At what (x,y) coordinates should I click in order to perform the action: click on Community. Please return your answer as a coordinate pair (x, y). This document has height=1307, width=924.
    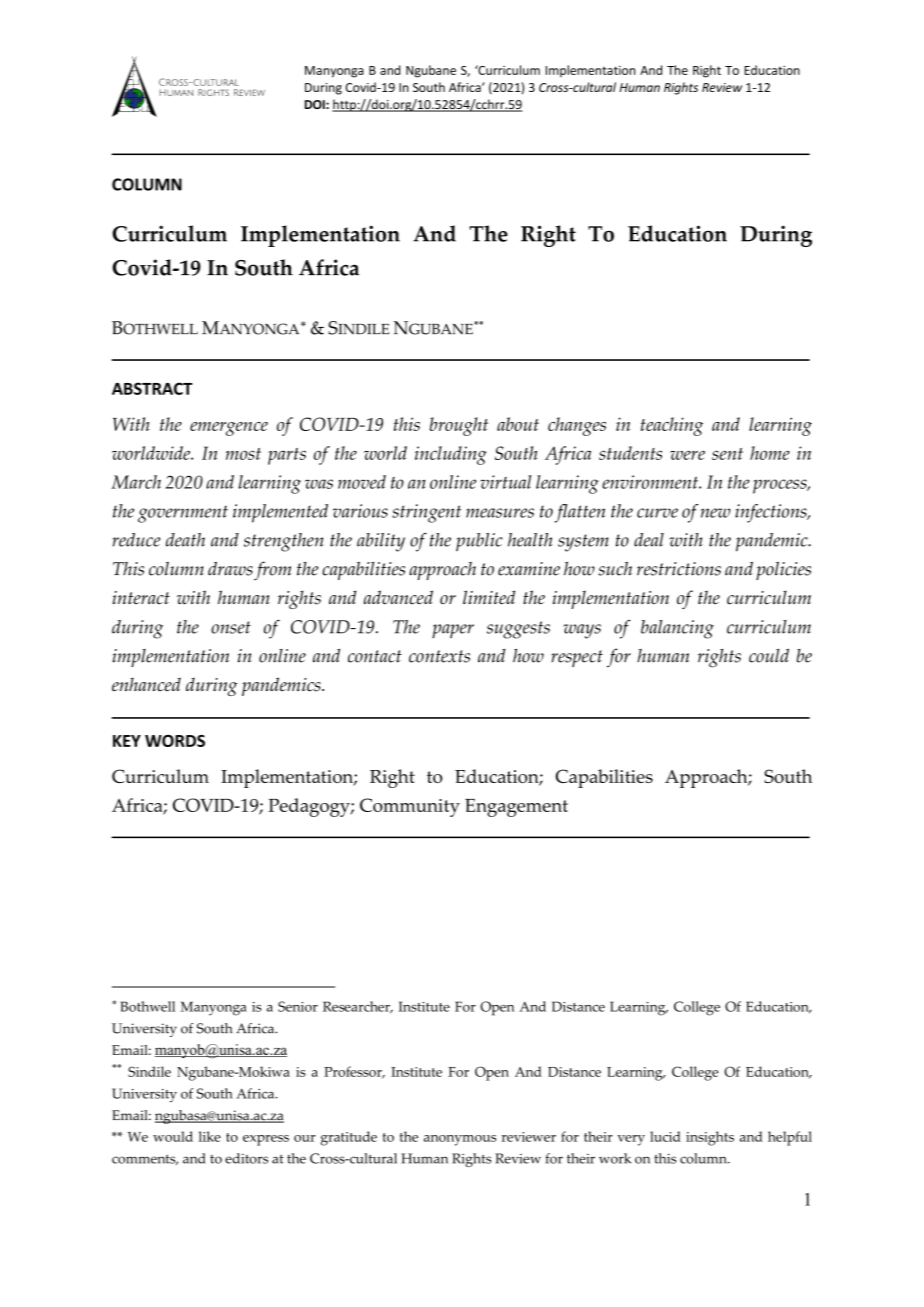
    Looking at the image, I should click on (410, 807).
